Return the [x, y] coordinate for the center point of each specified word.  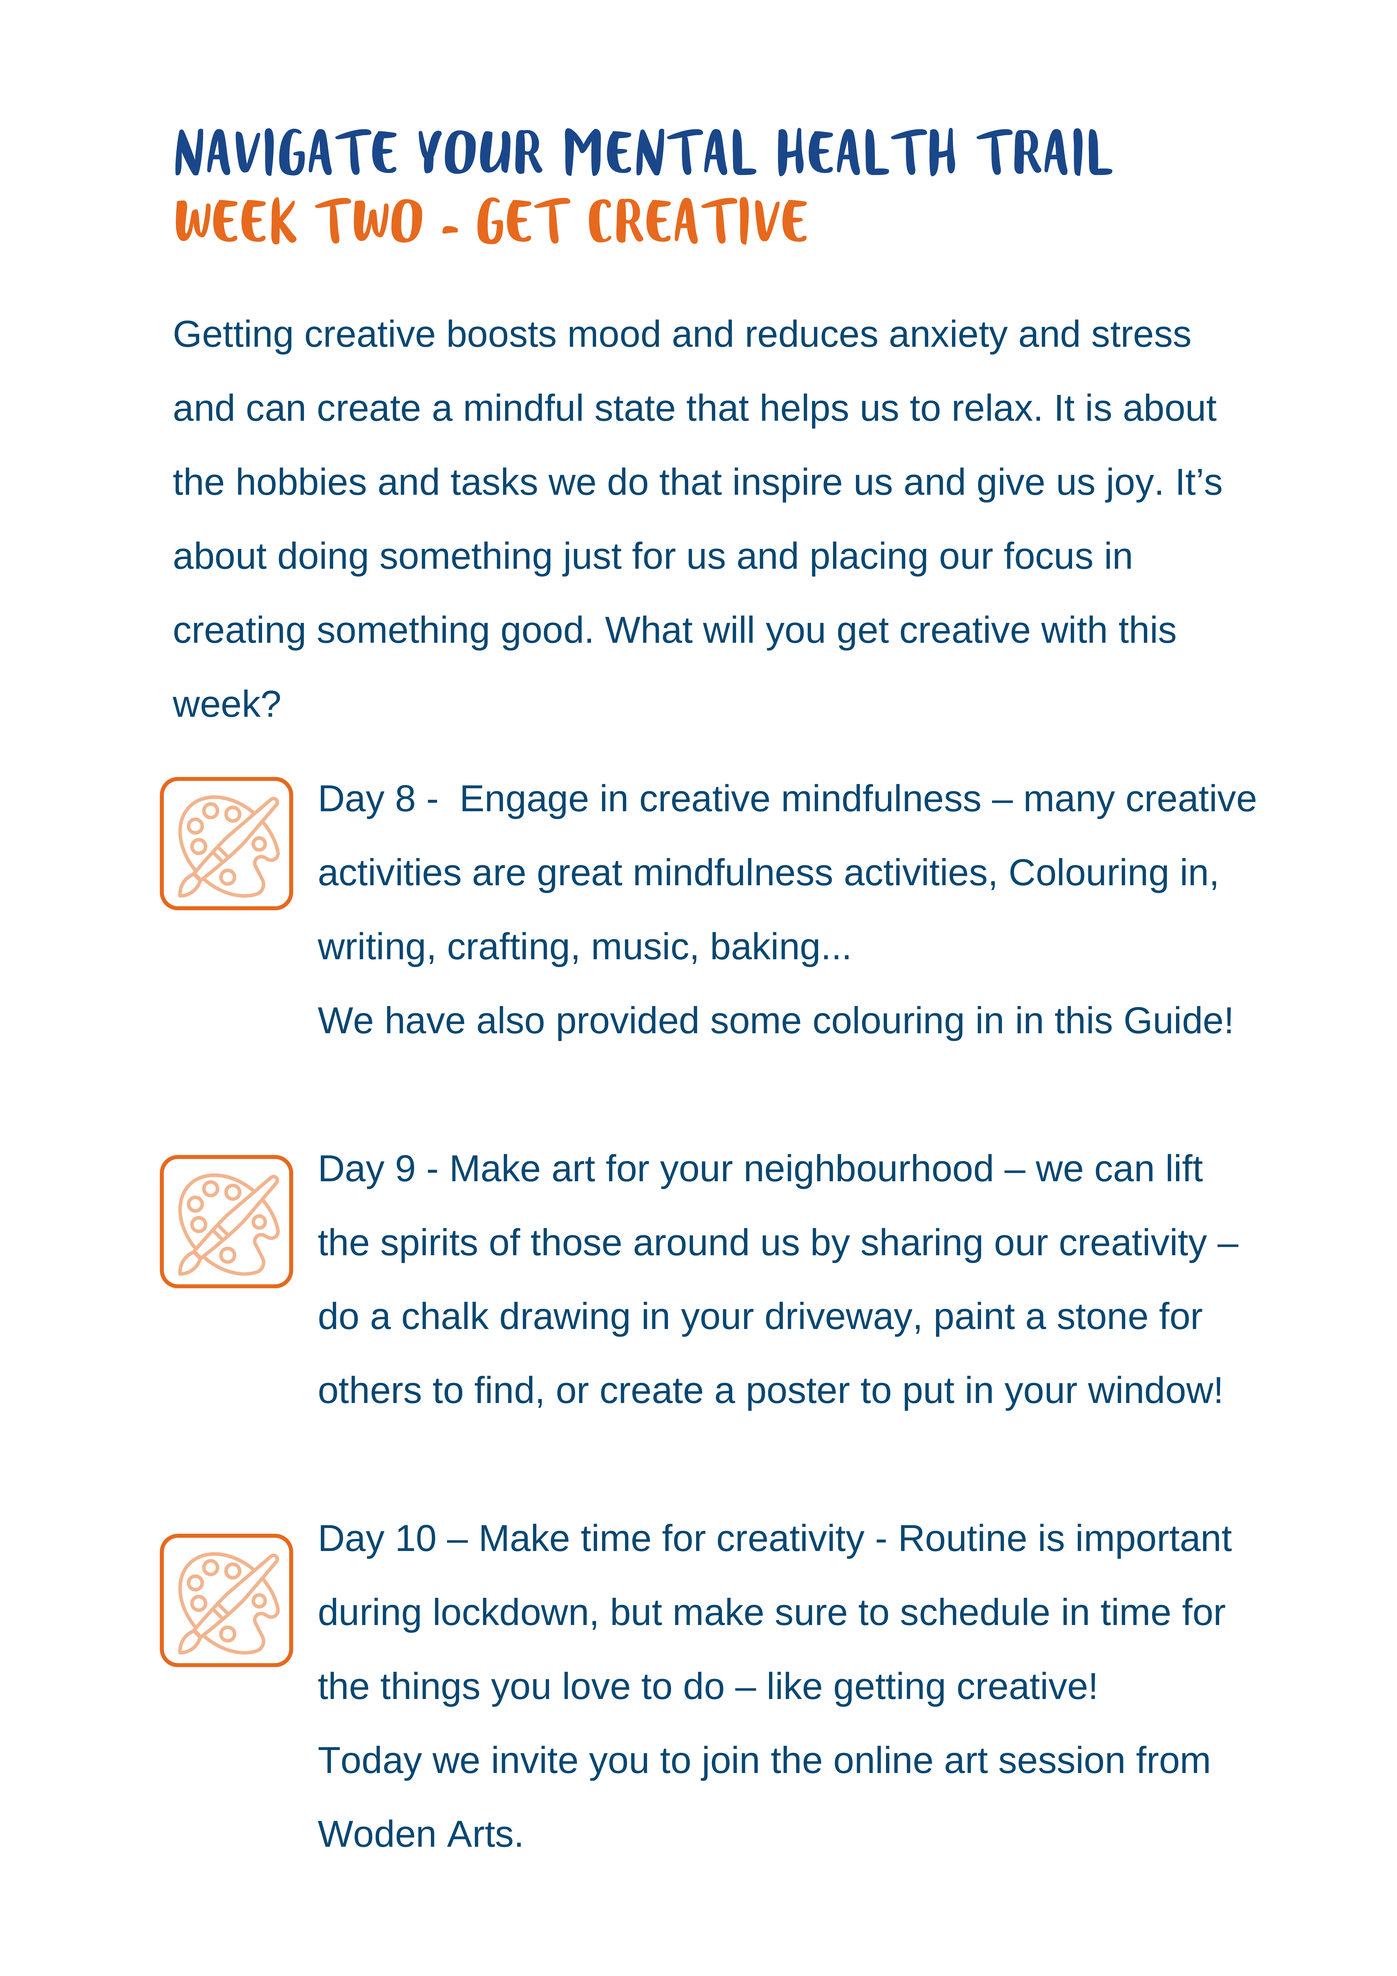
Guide [1173, 1020]
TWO [368, 221]
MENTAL [661, 152]
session [1061, 1760]
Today [370, 1763]
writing [371, 949]
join [729, 1763]
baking [765, 949]
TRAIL [1044, 152]
